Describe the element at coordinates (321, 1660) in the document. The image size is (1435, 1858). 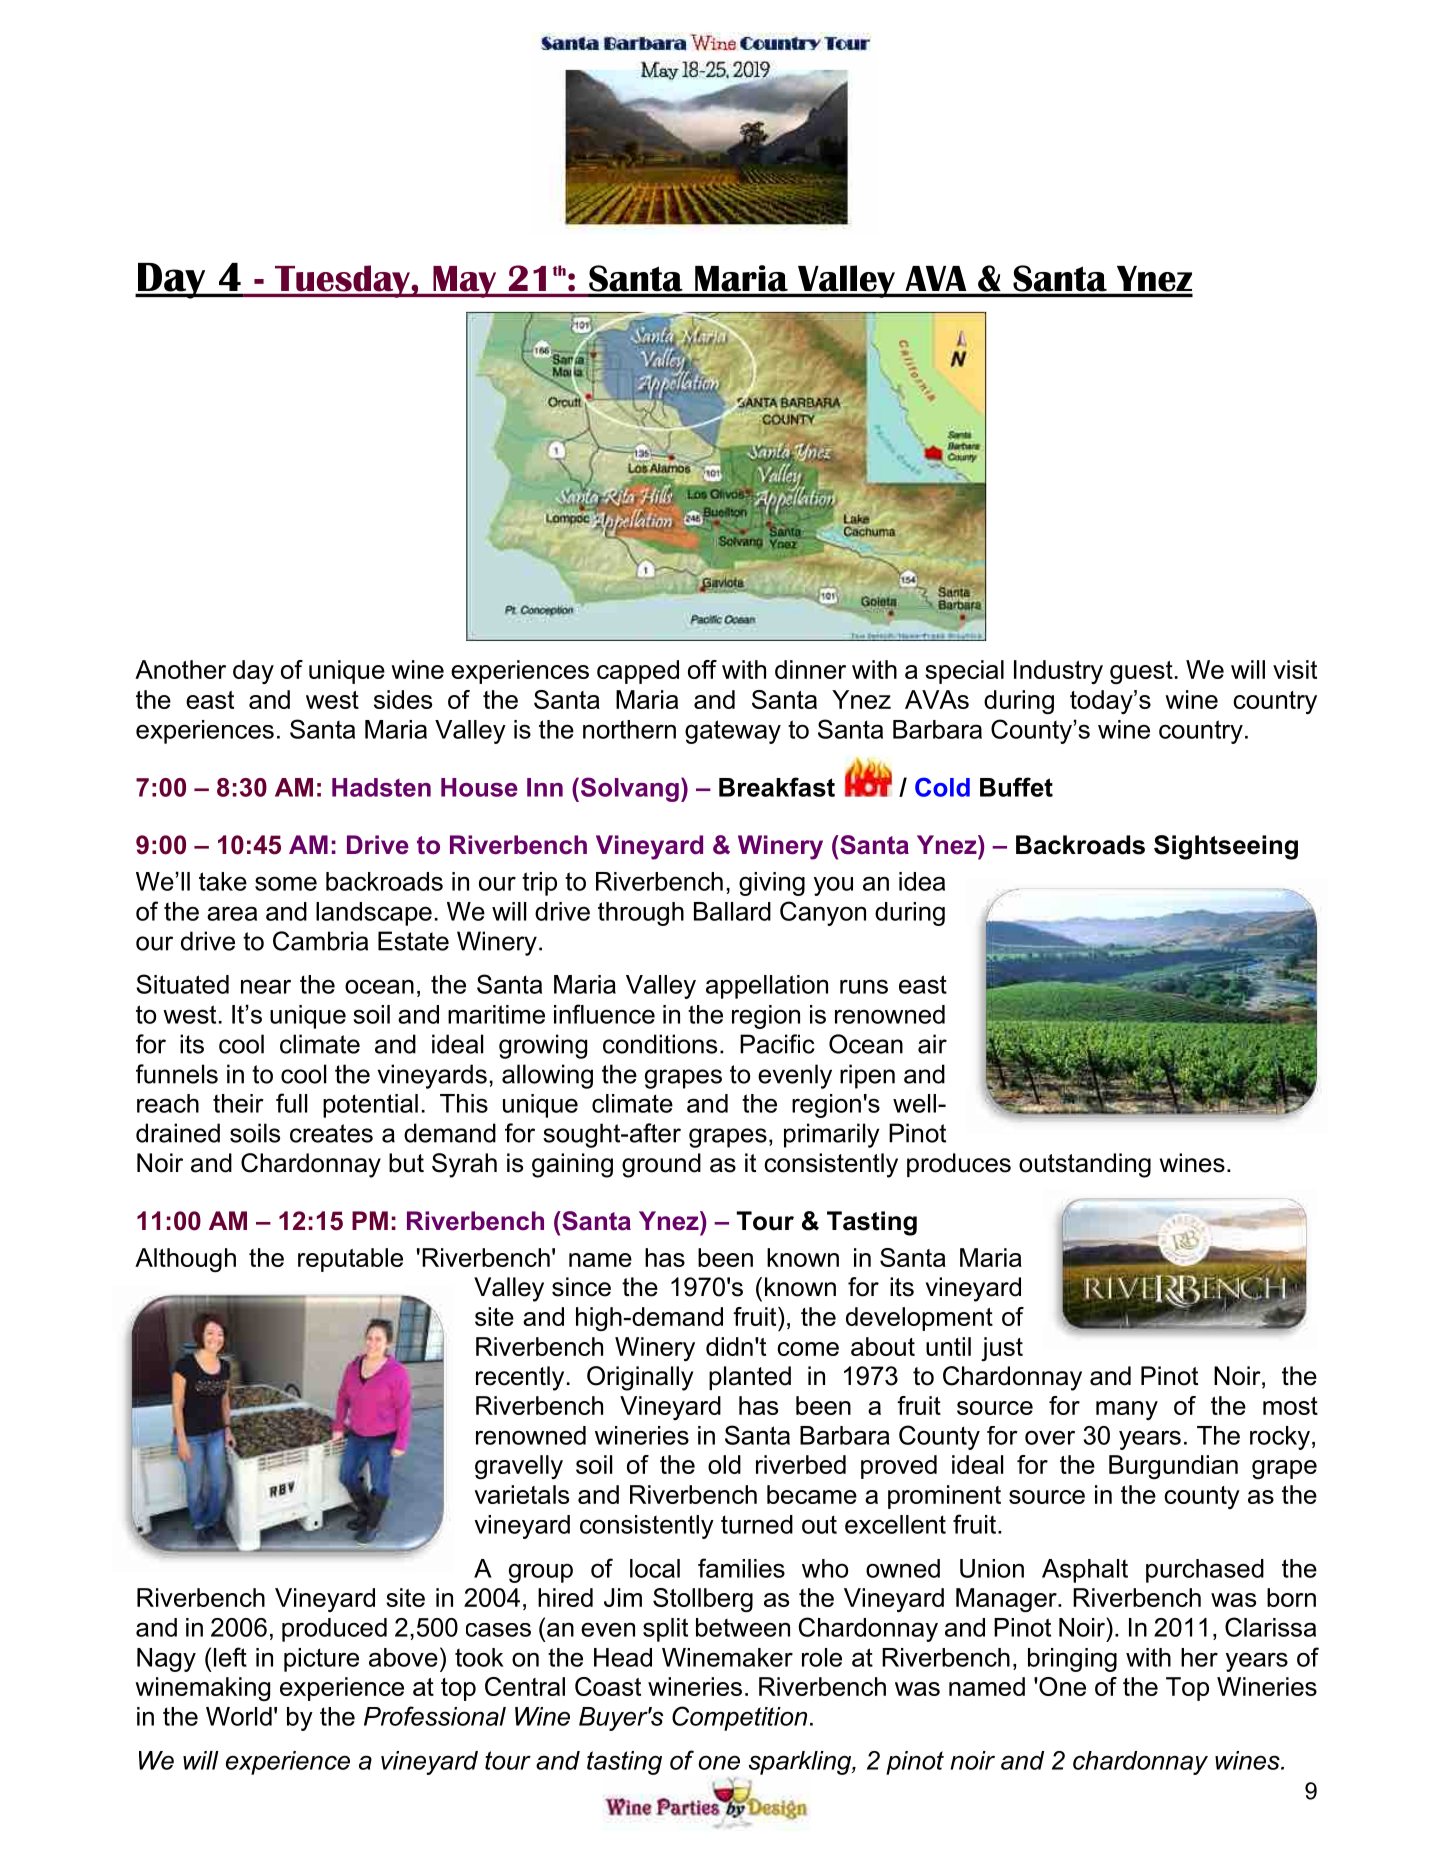
I see `picture` at that location.
